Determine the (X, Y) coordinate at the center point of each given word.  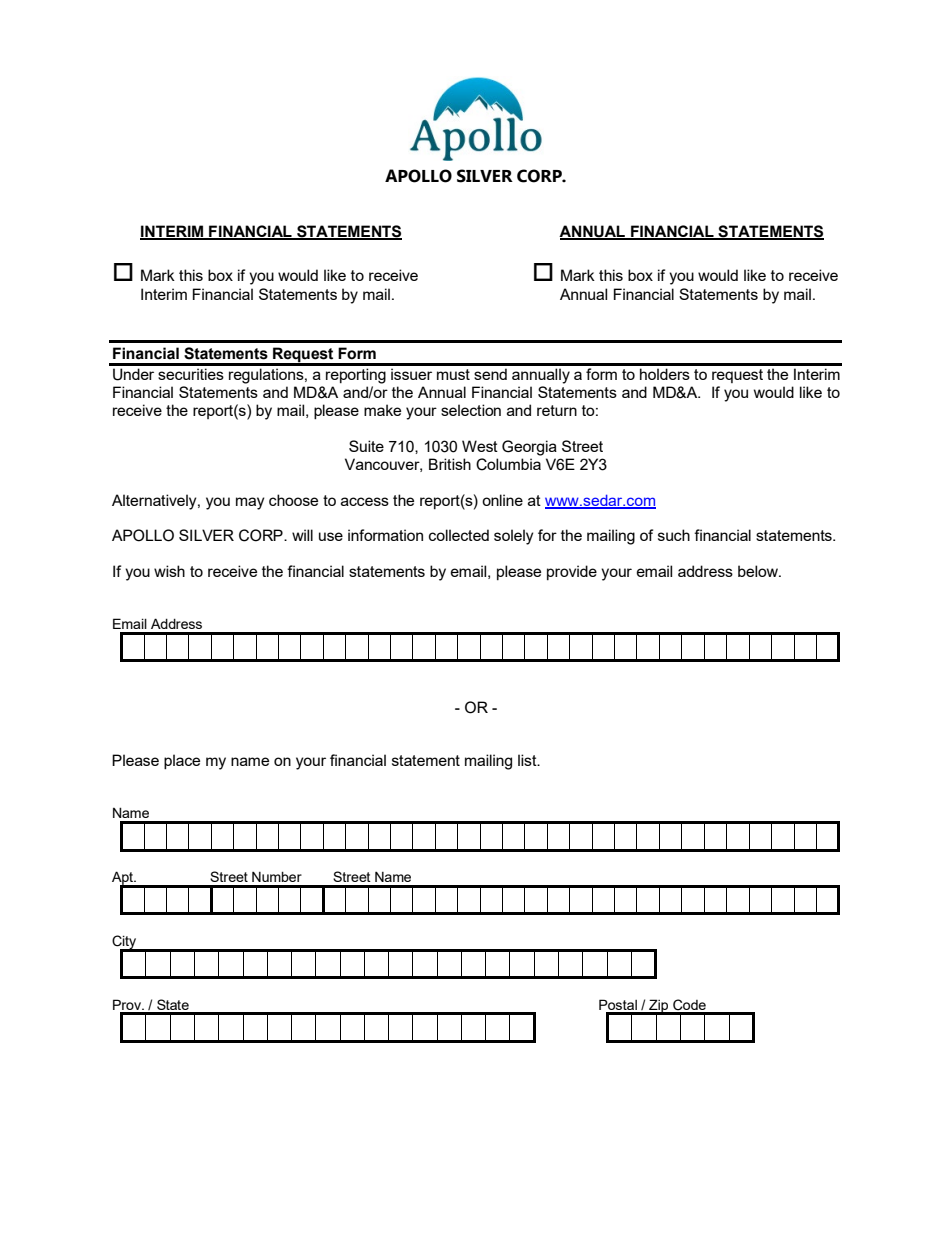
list (528, 760)
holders (665, 374)
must (453, 374)
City (125, 943)
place (182, 761)
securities (191, 374)
